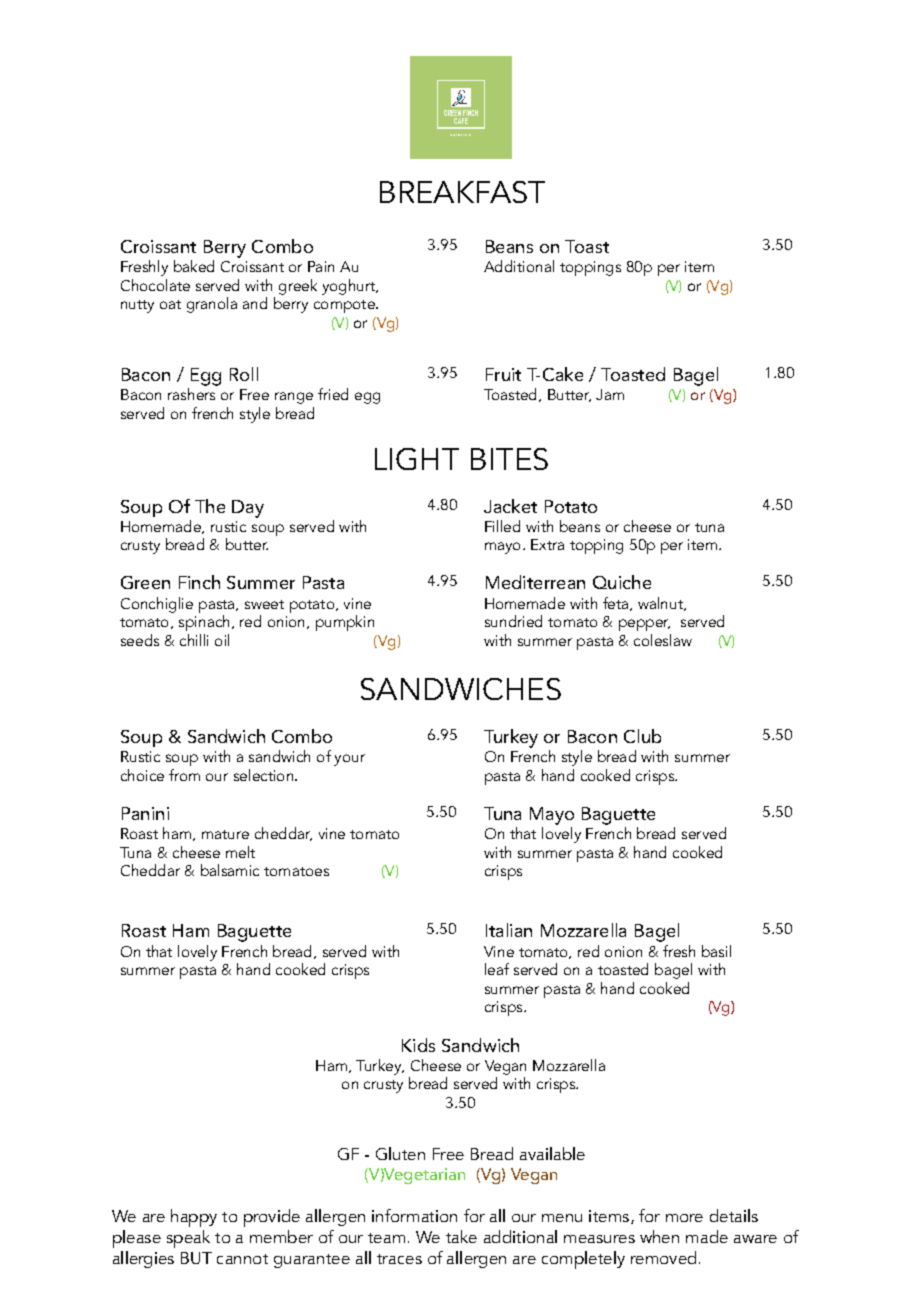 The image size is (924, 1307). Describe the element at coordinates (615, 603) in the screenshot. I see `feta` at that location.
